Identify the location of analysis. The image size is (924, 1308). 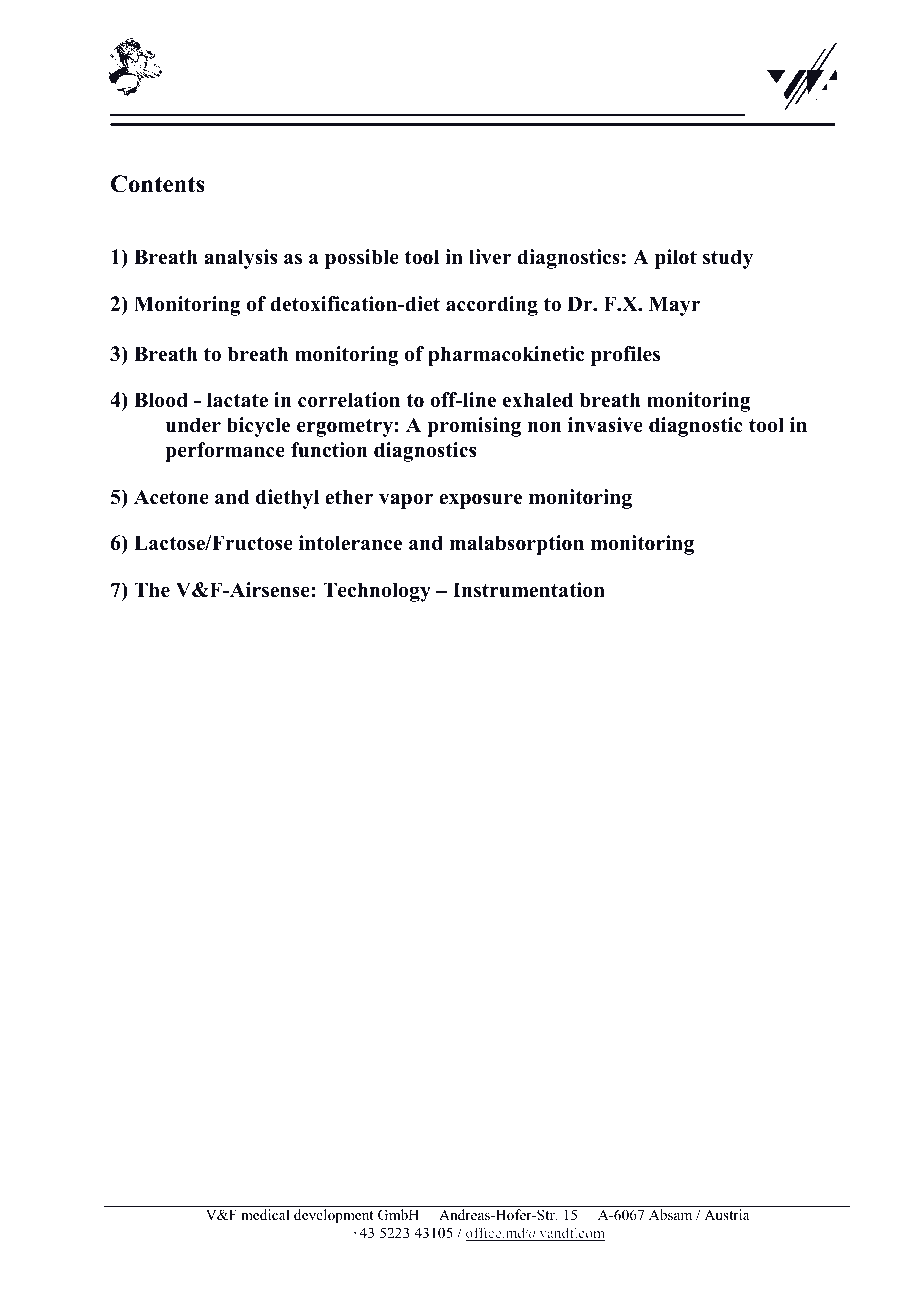
(240, 259).
